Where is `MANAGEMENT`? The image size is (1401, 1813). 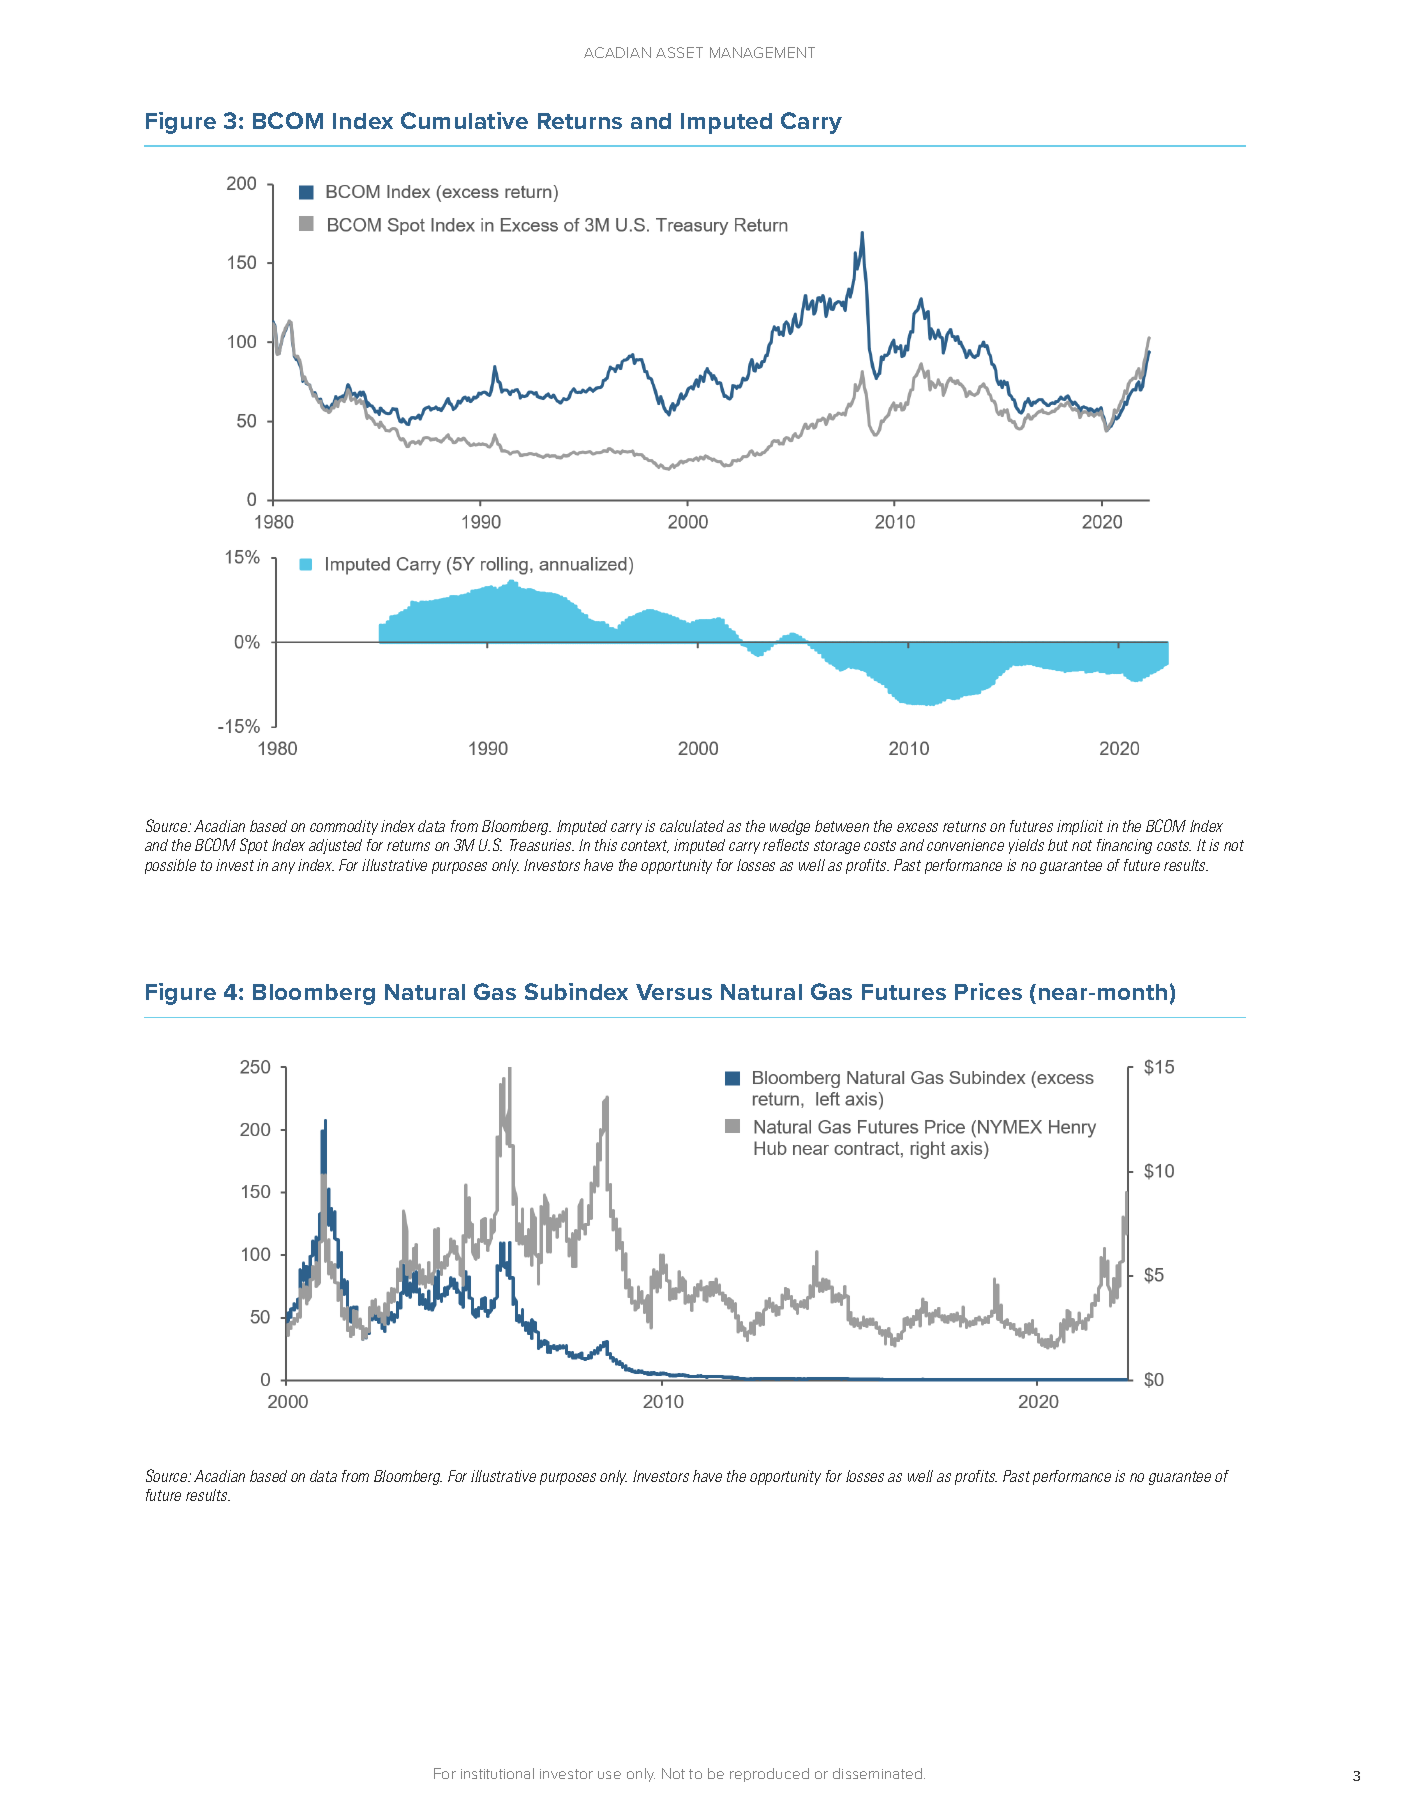
MANAGEMENT is located at coordinates (762, 52).
